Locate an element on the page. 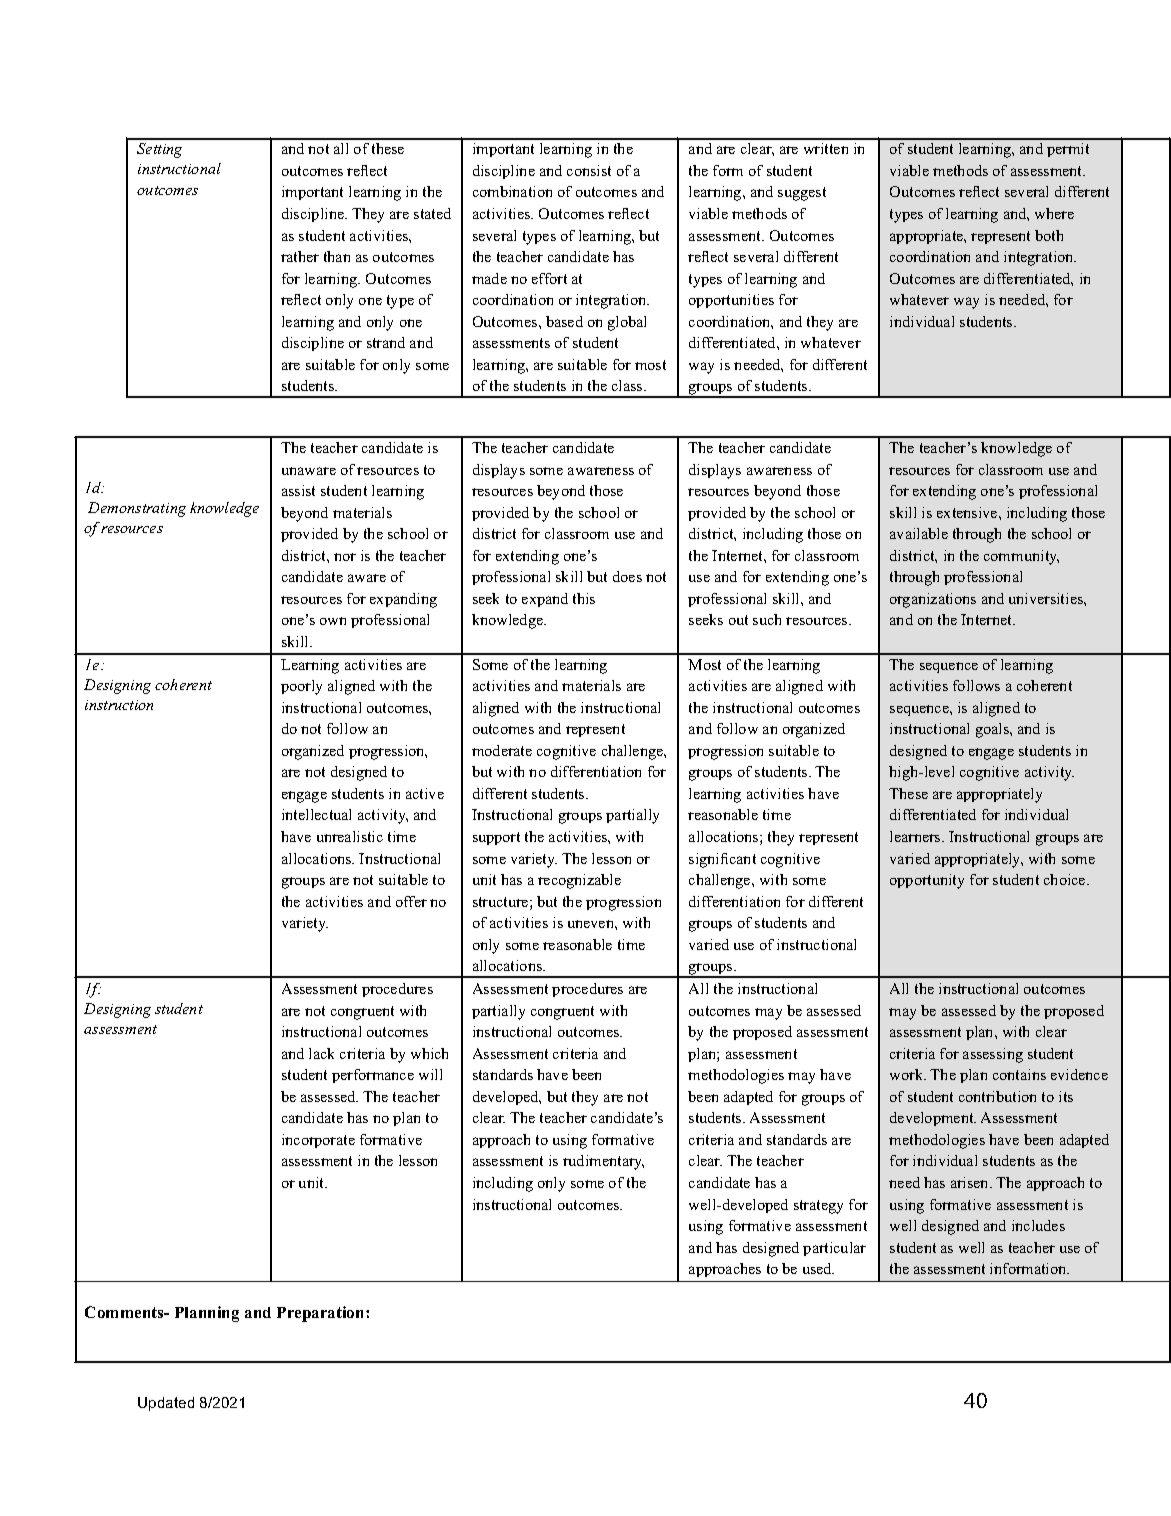  Setting is located at coordinates (159, 150).
